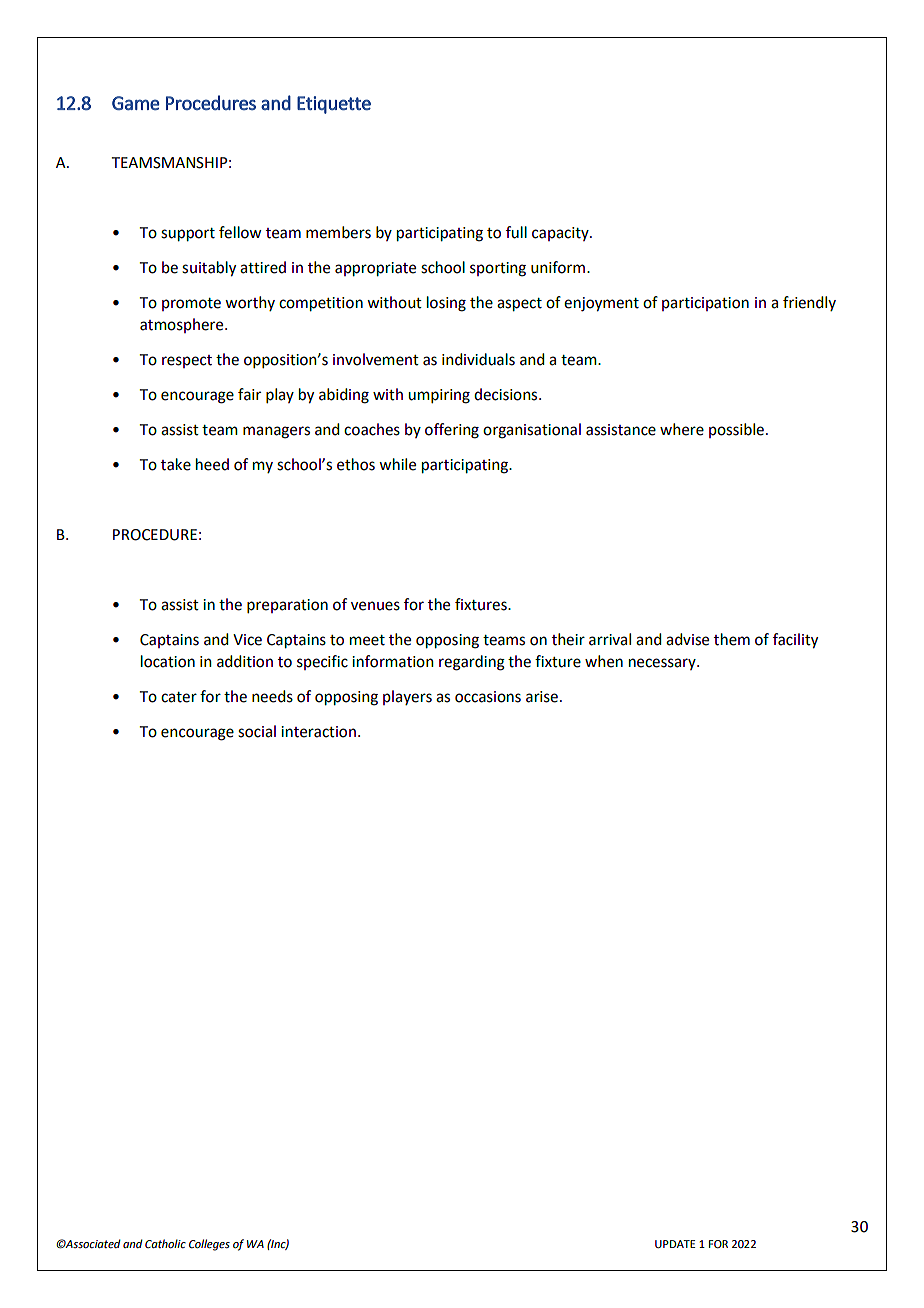 This screenshot has height=1308, width=924. What do you see at coordinates (488, 697) in the screenshot?
I see `occasions` at bounding box center [488, 697].
